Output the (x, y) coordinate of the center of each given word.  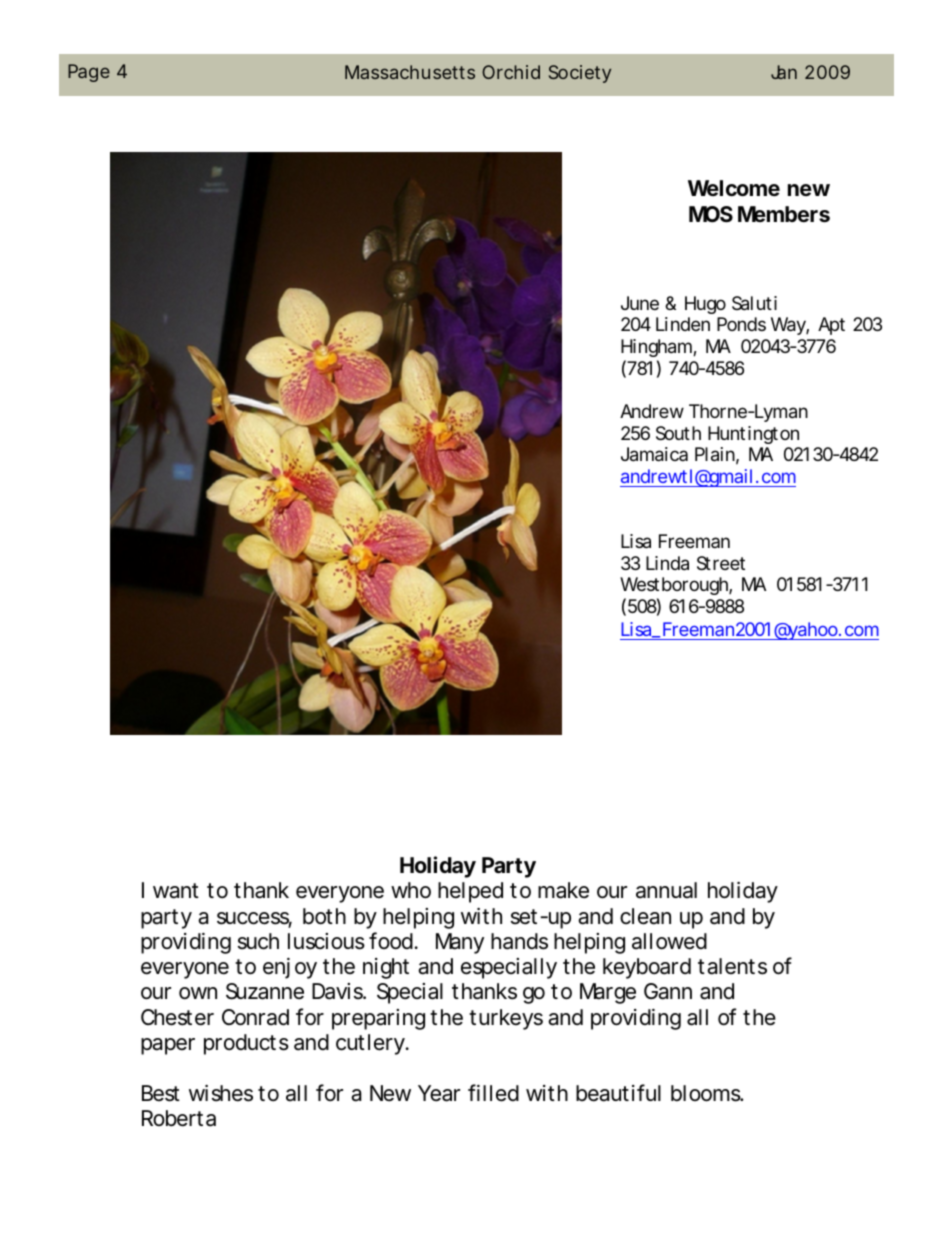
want (176, 891)
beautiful (618, 1093)
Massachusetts (410, 72)
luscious (326, 941)
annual (666, 890)
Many (460, 943)
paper (168, 1046)
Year (439, 1093)
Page (89, 73)
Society (580, 74)
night (386, 968)
